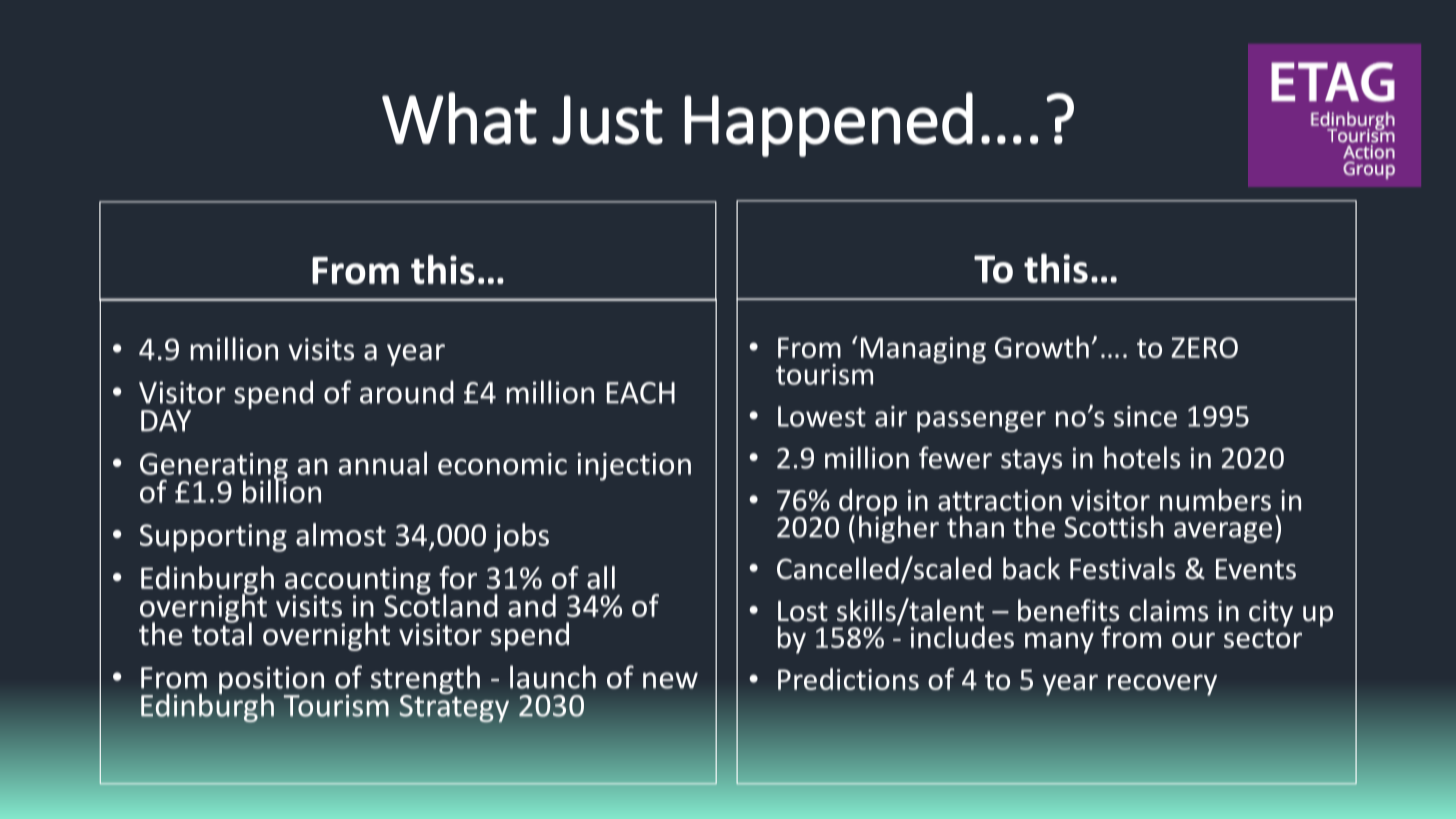 This screenshot has height=819, width=1456. Describe the element at coordinates (607, 120) in the screenshot. I see `Just` at that location.
